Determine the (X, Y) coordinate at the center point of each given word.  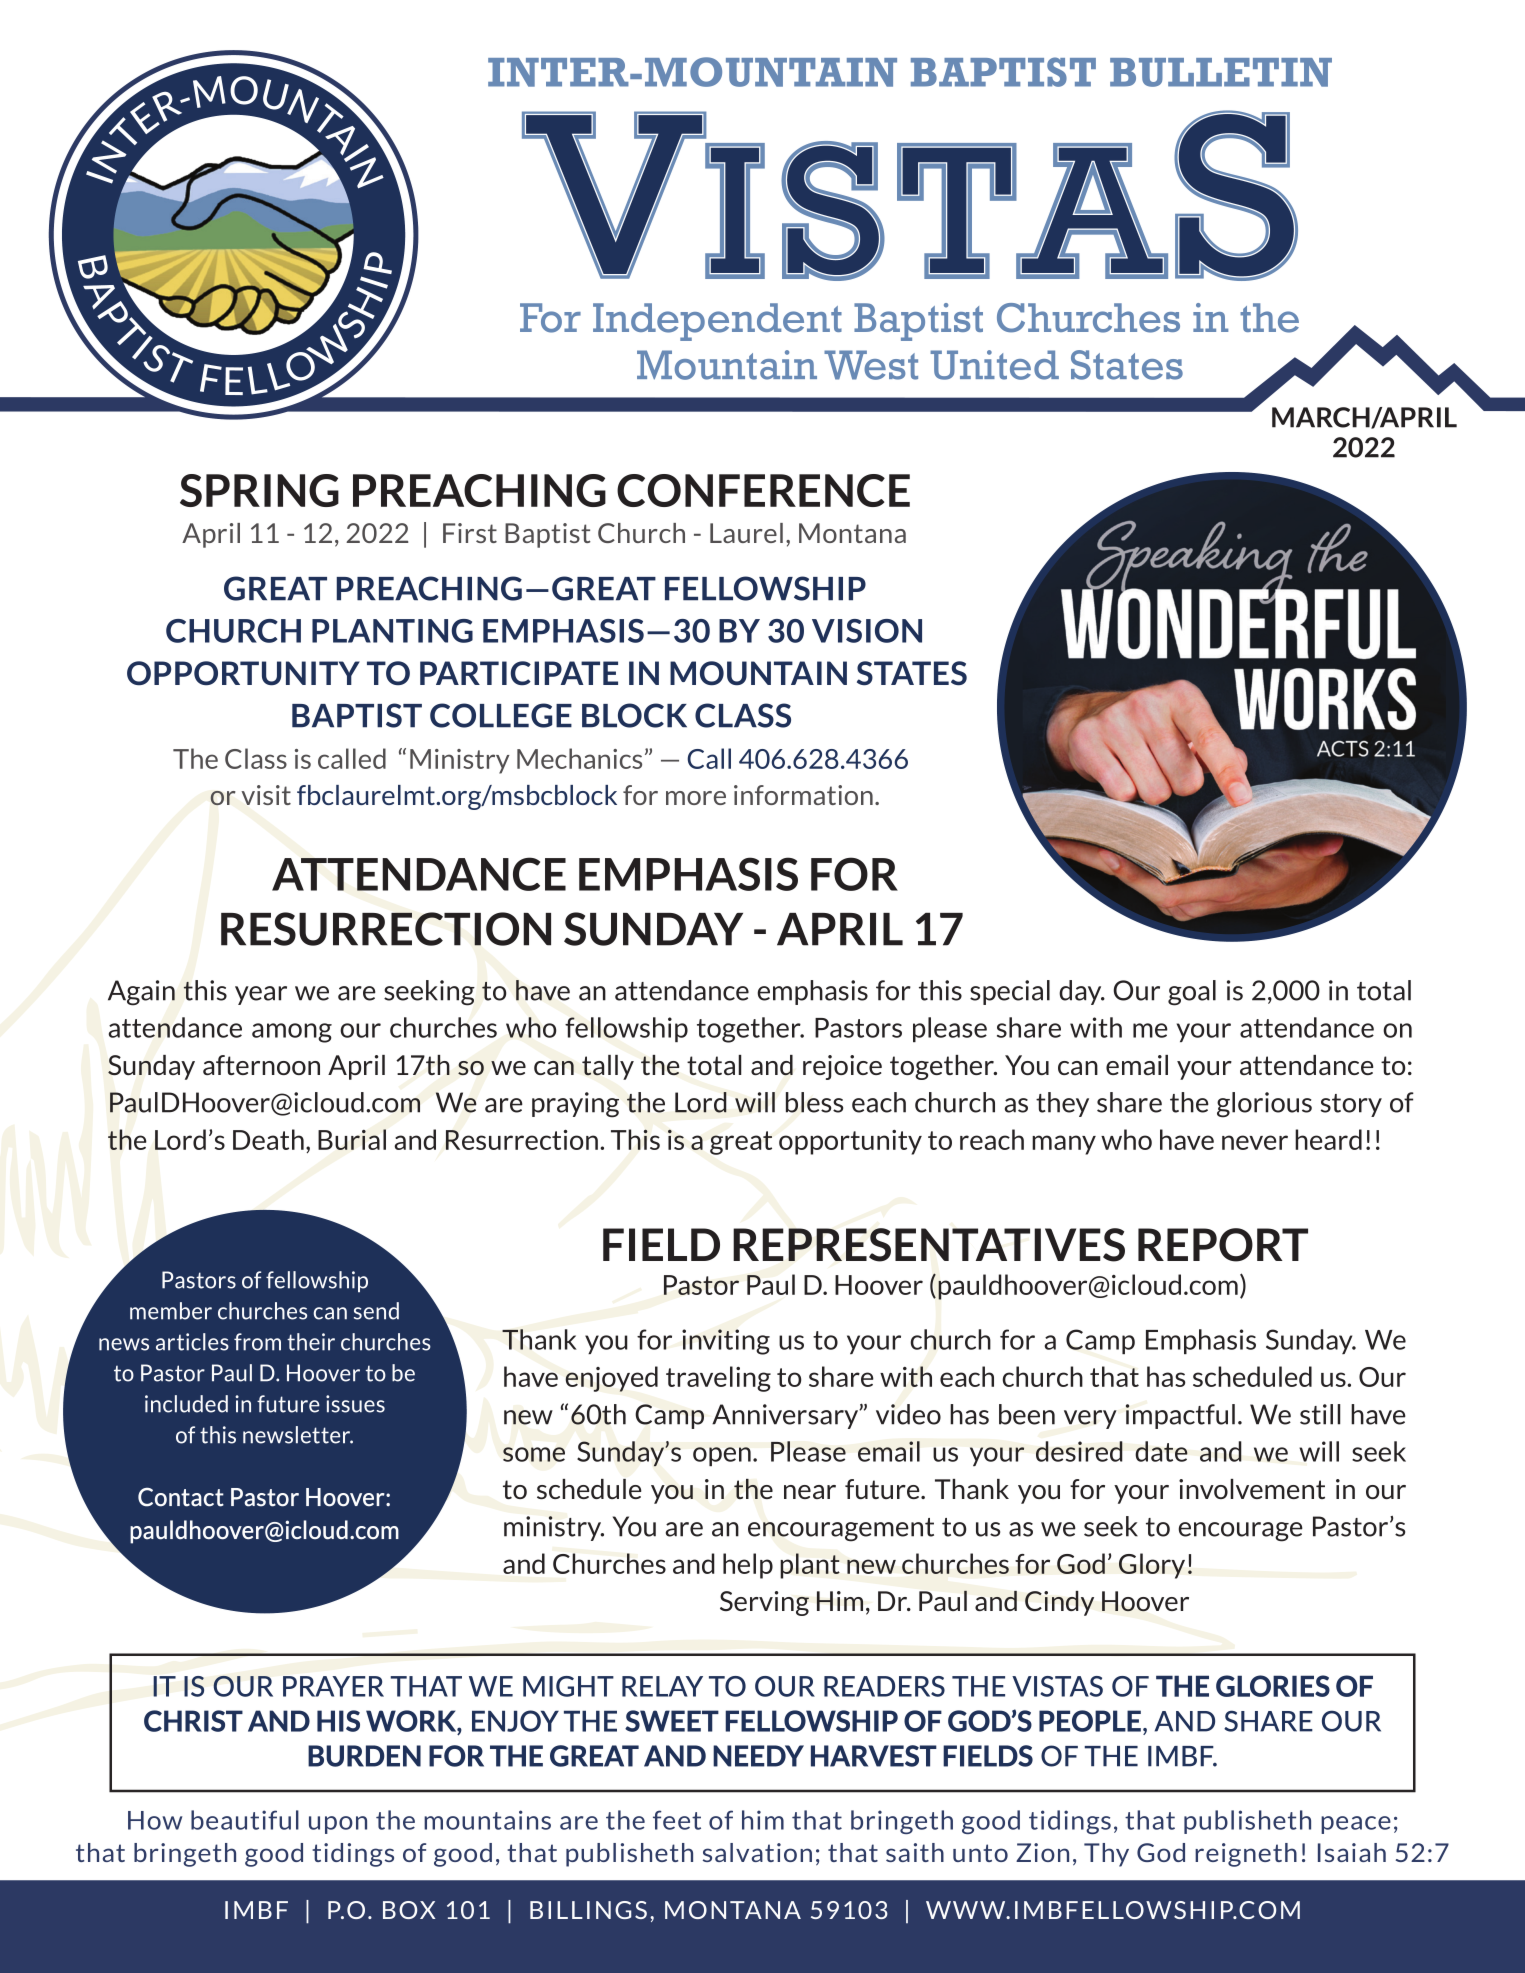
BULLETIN (1221, 72)
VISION (867, 631)
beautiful (245, 1820)
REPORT (1223, 1245)
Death (268, 1139)
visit (266, 795)
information (803, 795)
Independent (717, 322)
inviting (726, 1342)
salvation (757, 1852)
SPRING (259, 490)
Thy (1106, 1855)
